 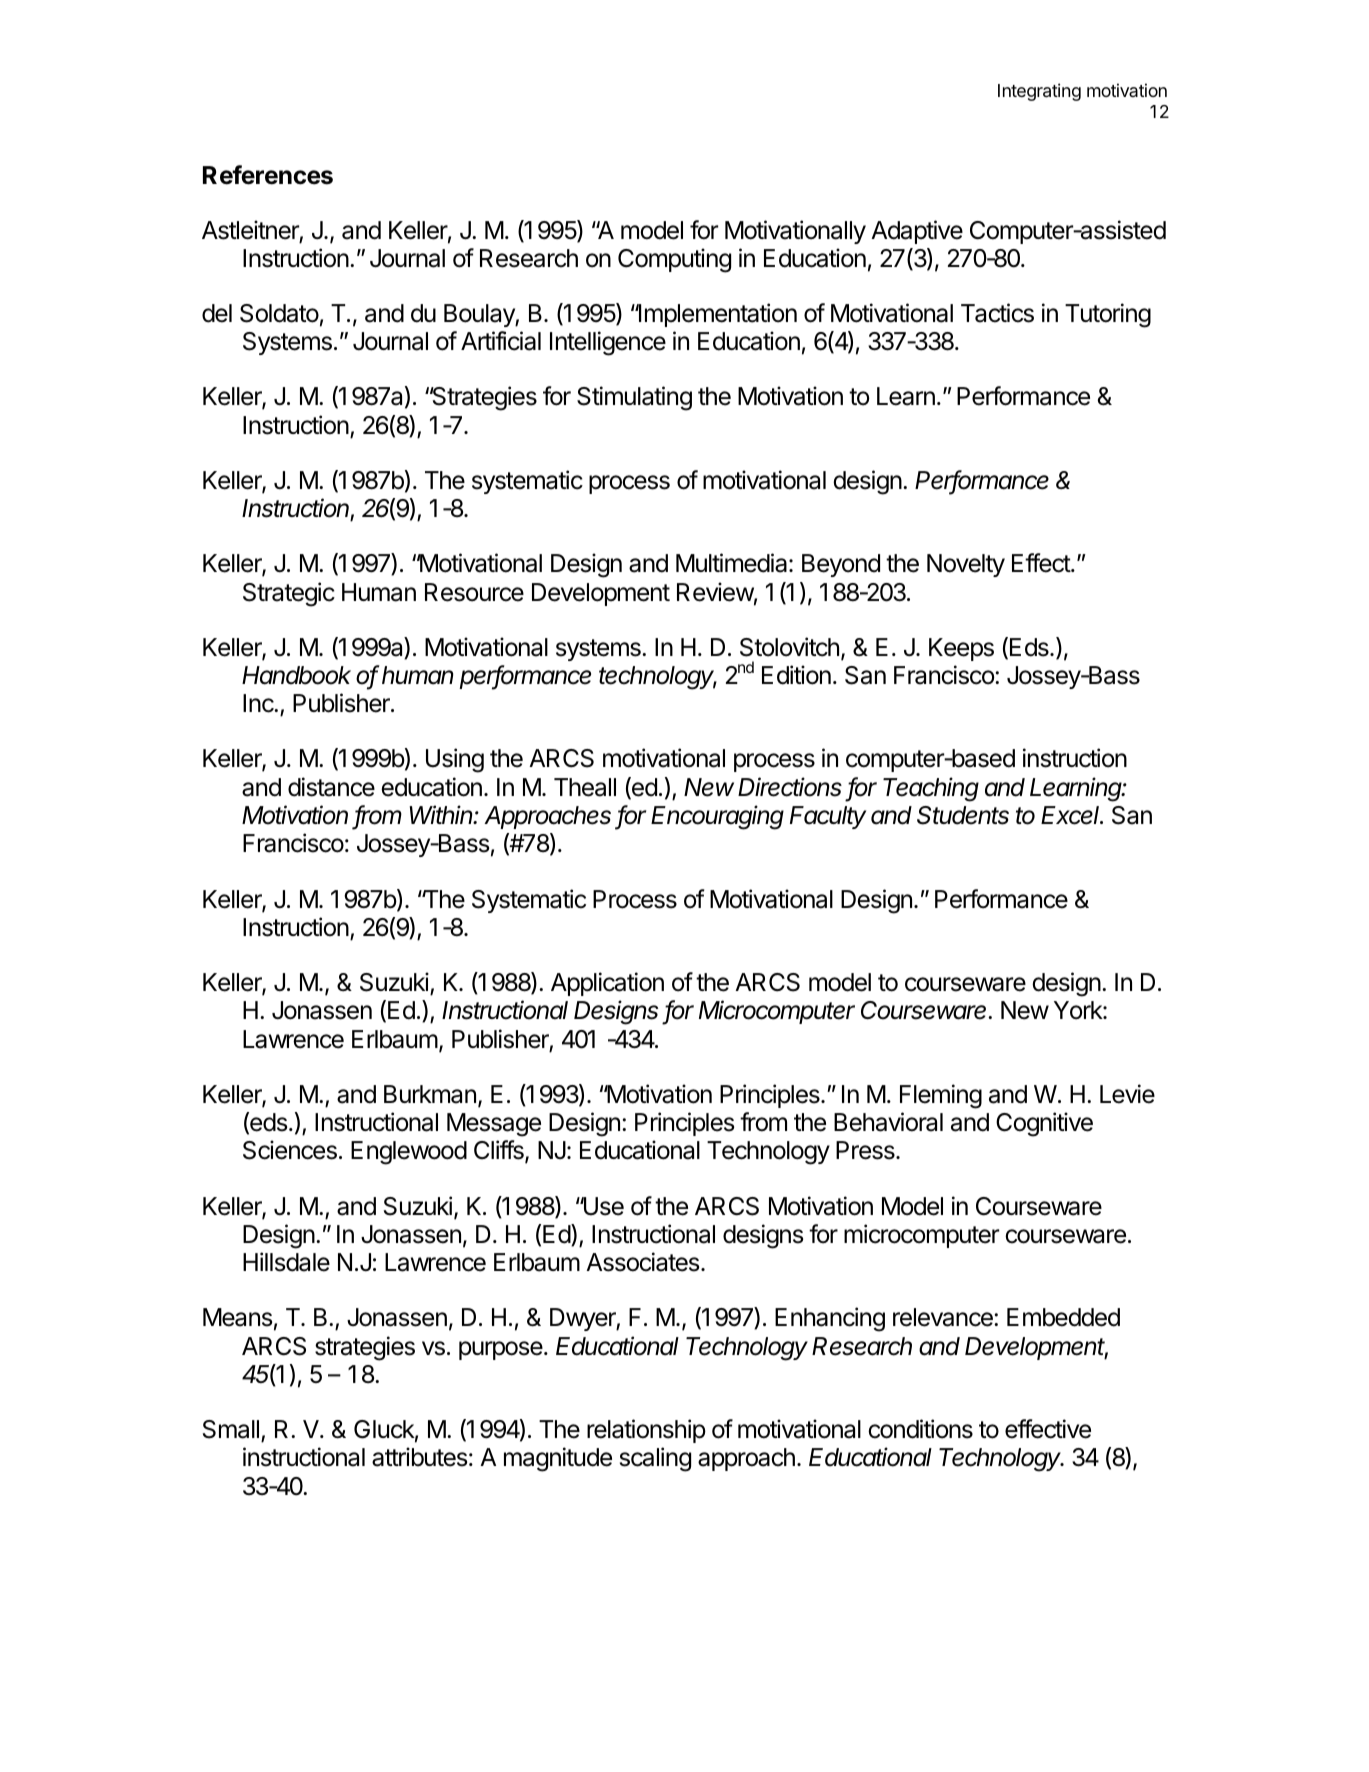 I want to click on Computing, so click(x=674, y=260).
